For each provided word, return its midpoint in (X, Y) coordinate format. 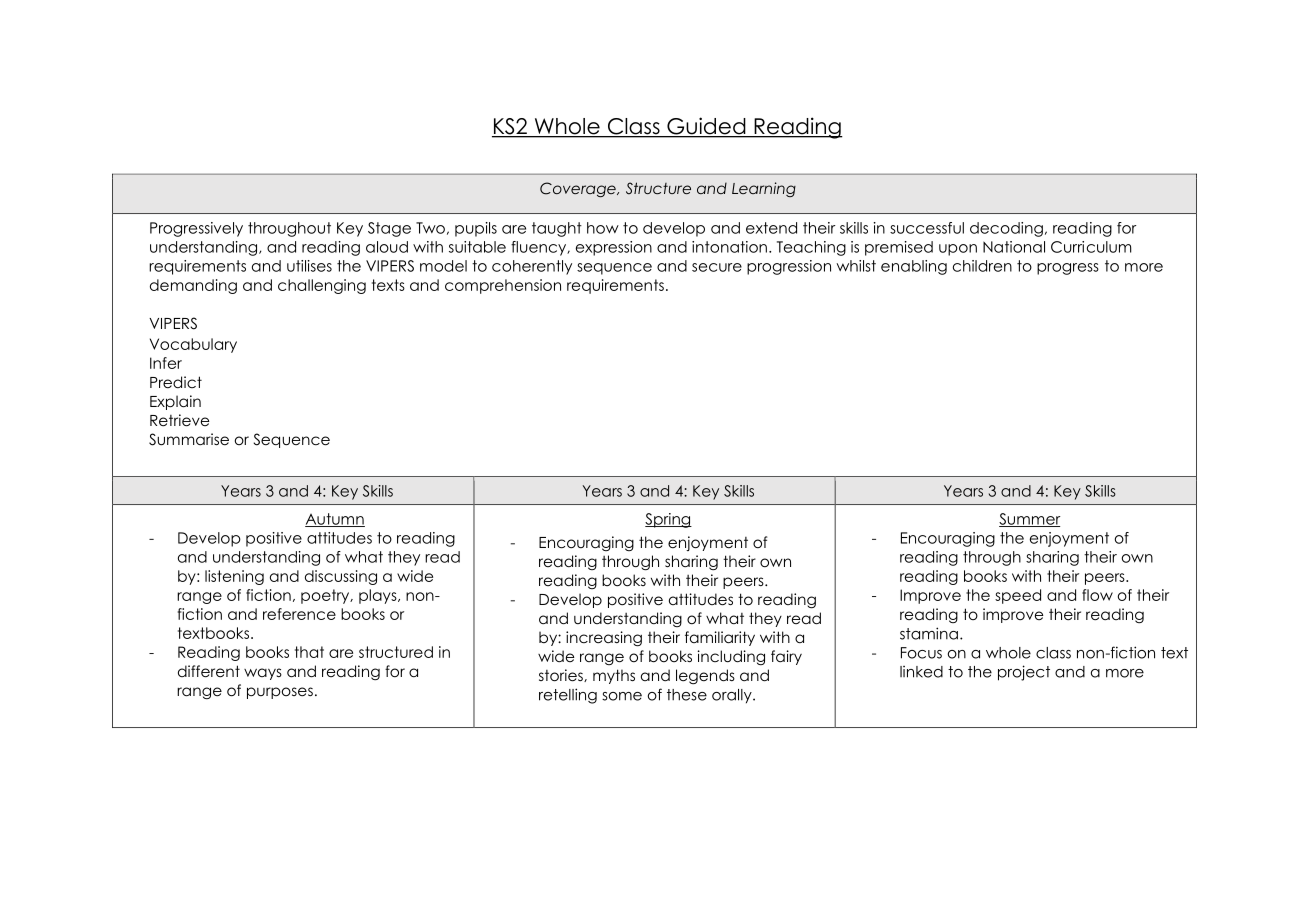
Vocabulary (193, 345)
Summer (1029, 520)
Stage (389, 229)
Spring (668, 520)
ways (263, 674)
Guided (706, 127)
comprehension (503, 286)
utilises (309, 266)
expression (614, 248)
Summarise (189, 439)
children (982, 266)
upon (958, 250)
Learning (764, 189)
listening (234, 577)
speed (1018, 596)
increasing (604, 639)
